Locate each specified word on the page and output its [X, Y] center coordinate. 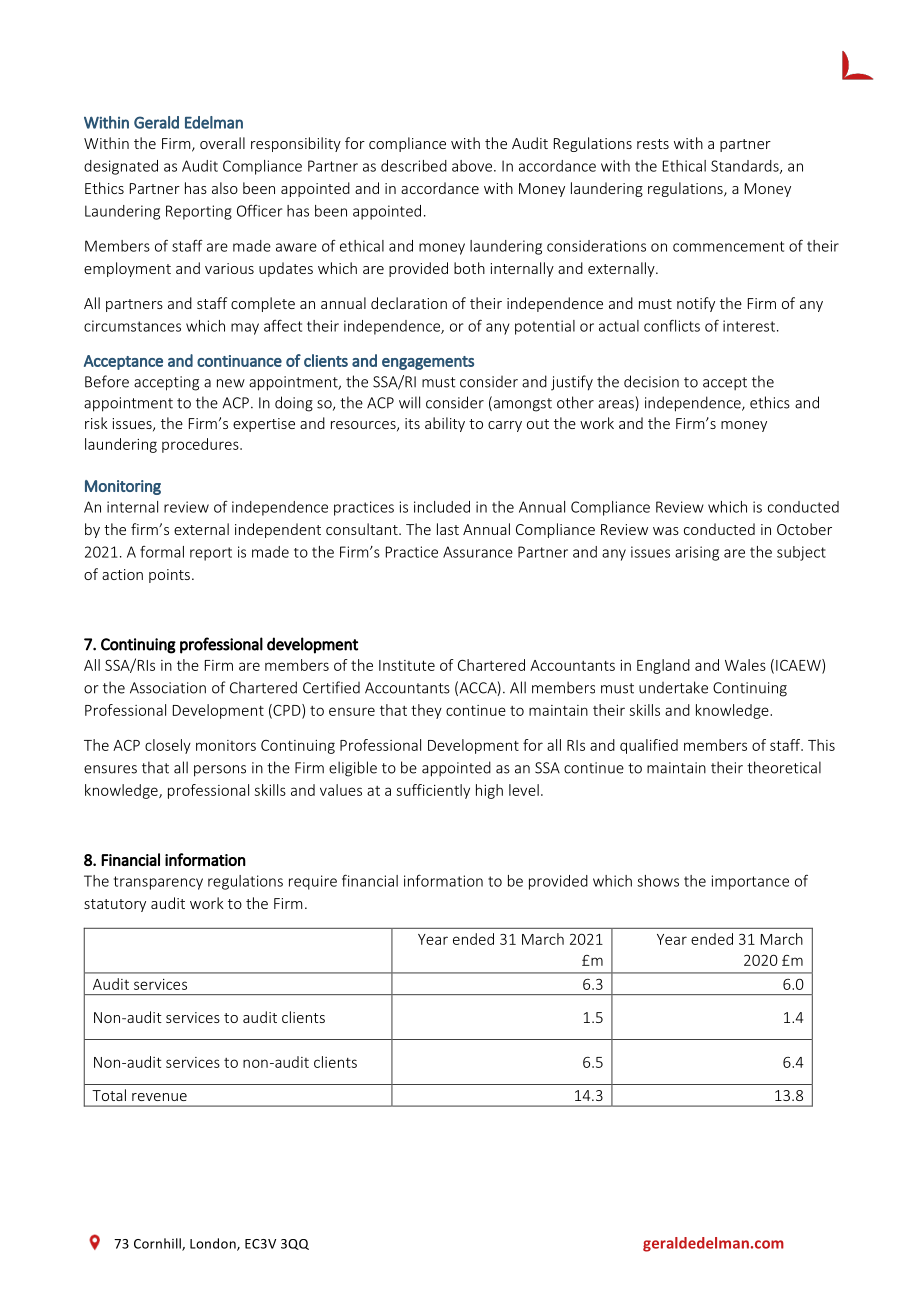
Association [168, 688]
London [214, 1244]
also [225, 188]
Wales [745, 665]
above [473, 166]
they [426, 711]
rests [653, 144]
